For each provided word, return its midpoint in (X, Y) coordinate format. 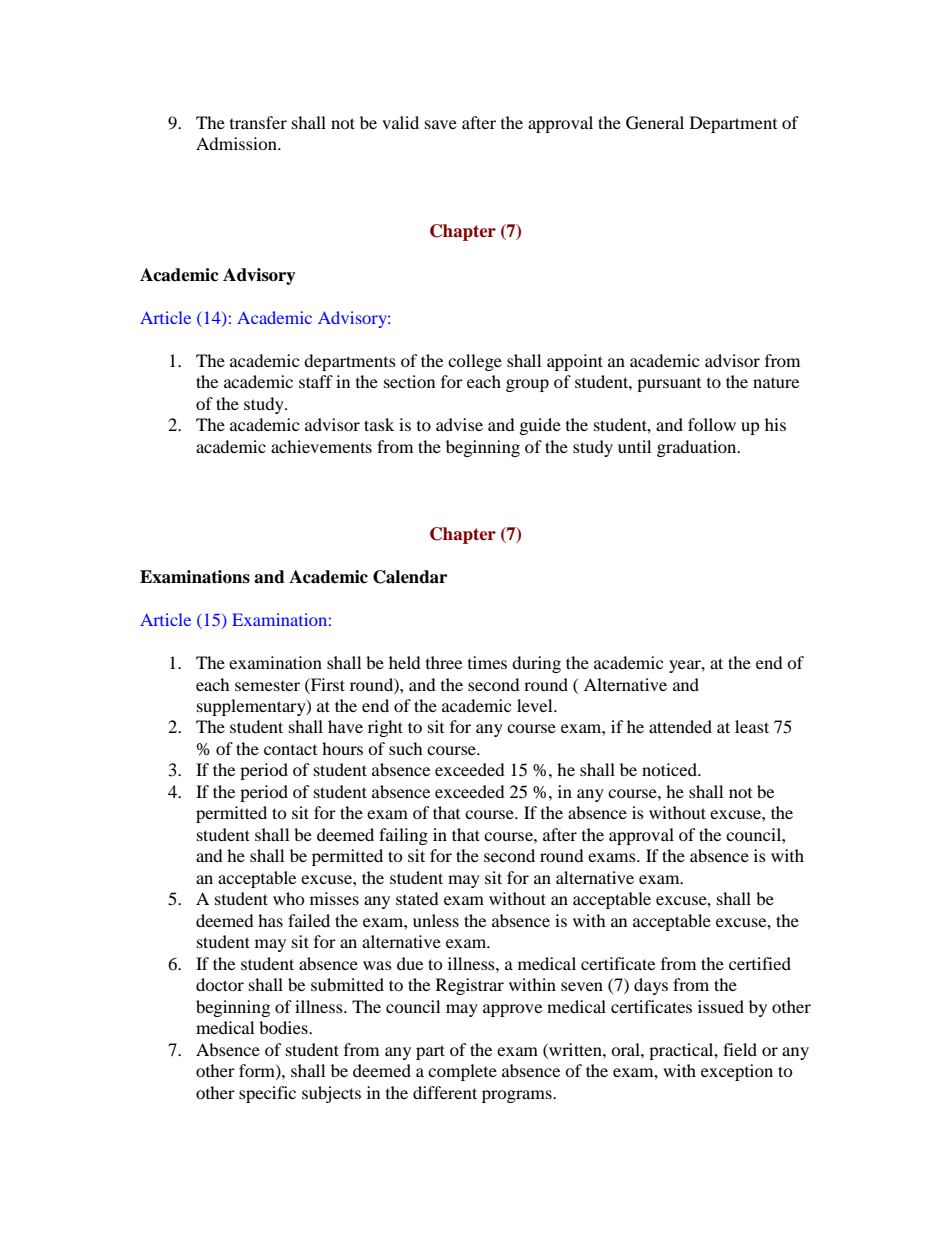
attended (680, 726)
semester (267, 686)
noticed (670, 769)
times (487, 662)
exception (737, 1072)
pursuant (669, 385)
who (289, 898)
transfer (258, 122)
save (441, 124)
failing (403, 836)
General (655, 123)
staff (316, 381)
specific (267, 1094)
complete (462, 1072)
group (527, 385)
